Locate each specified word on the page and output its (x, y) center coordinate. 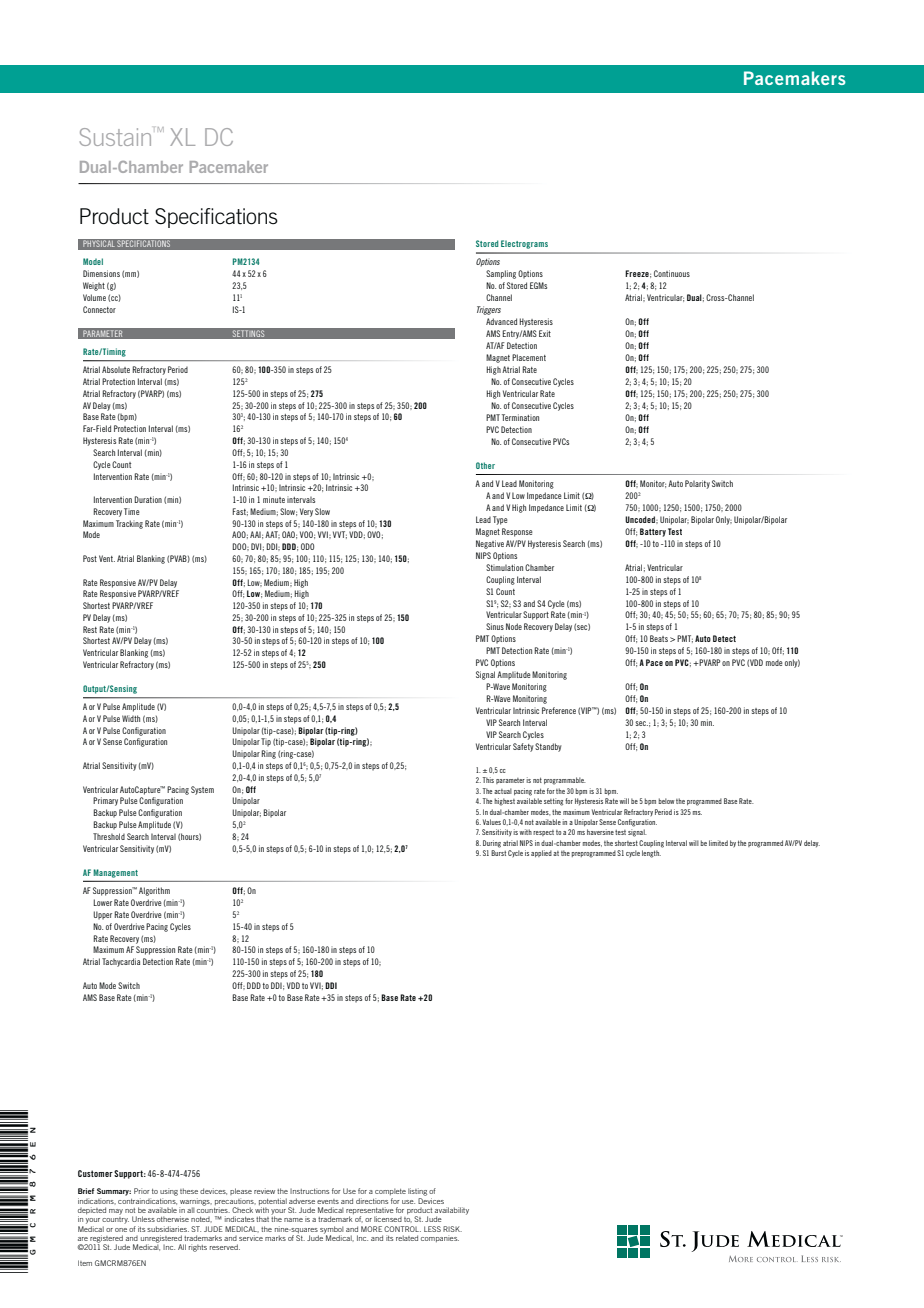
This (488, 780)
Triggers (489, 310)
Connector (99, 309)
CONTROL (402, 1229)
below (666, 801)
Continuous (672, 273)
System (202, 790)
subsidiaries (168, 1229)
